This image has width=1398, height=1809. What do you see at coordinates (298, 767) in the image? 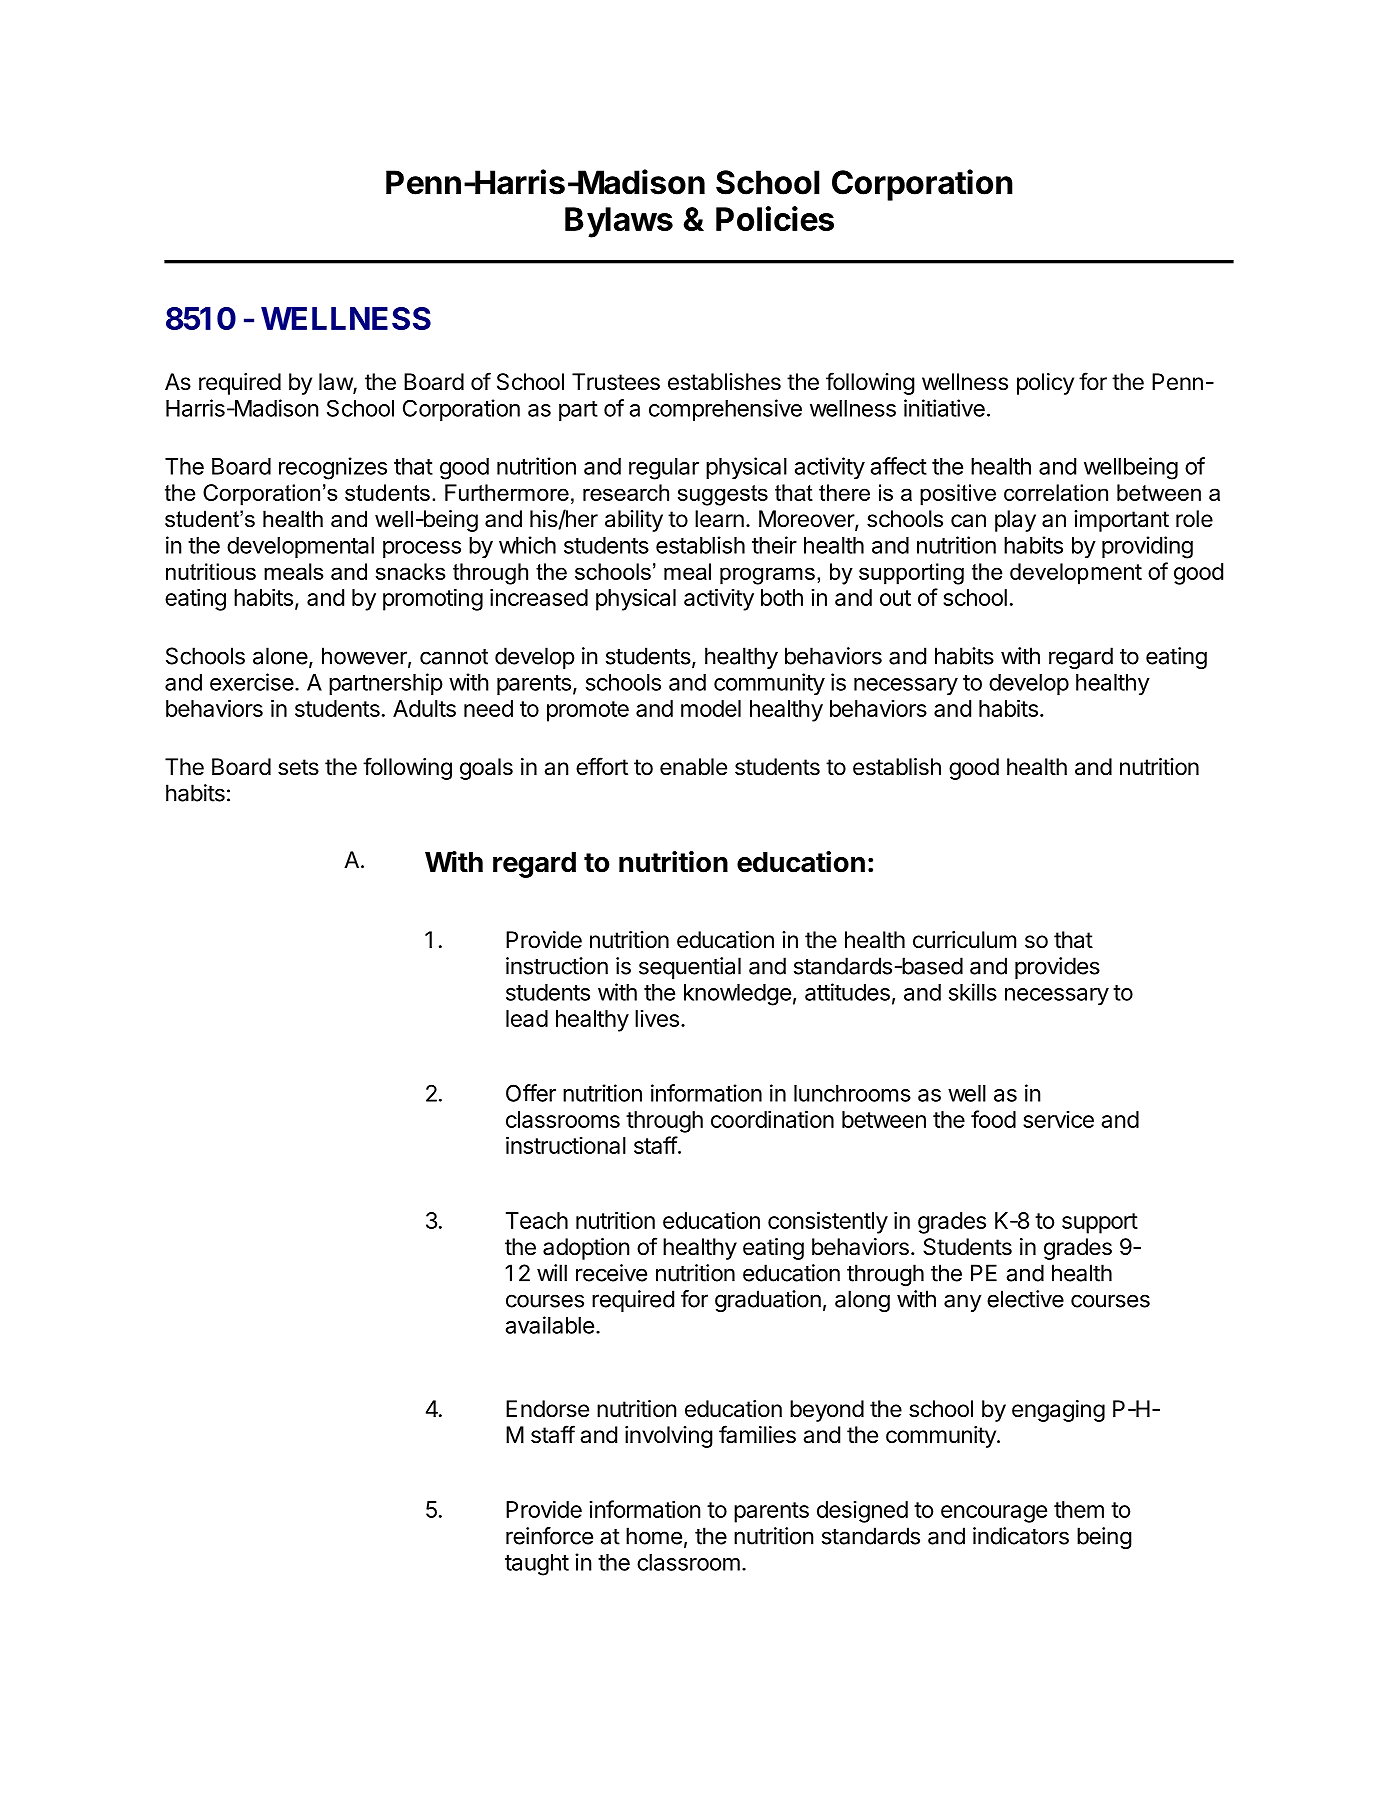
I see `sets` at bounding box center [298, 767].
